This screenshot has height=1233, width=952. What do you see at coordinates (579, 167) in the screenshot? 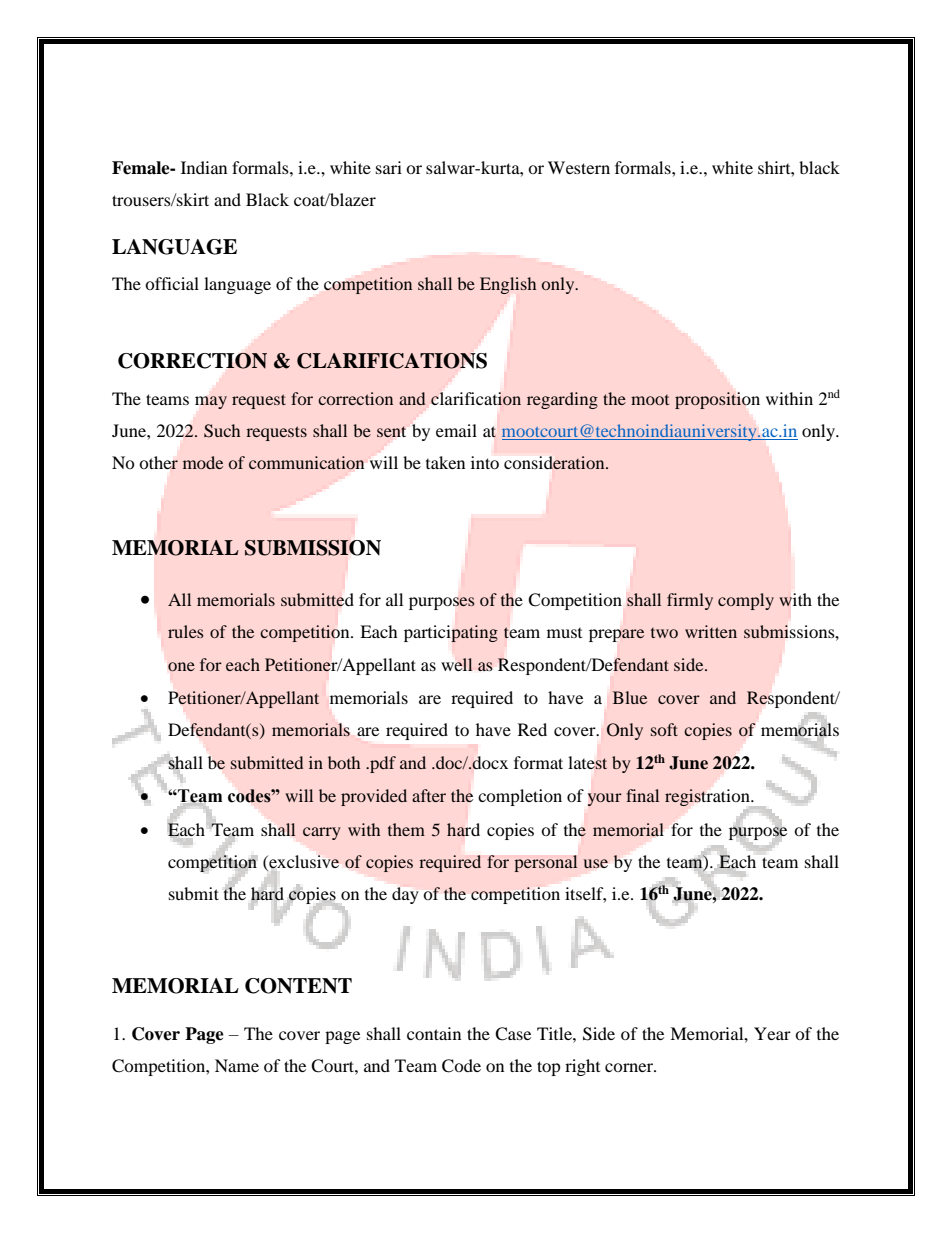
I see `Western` at bounding box center [579, 167].
